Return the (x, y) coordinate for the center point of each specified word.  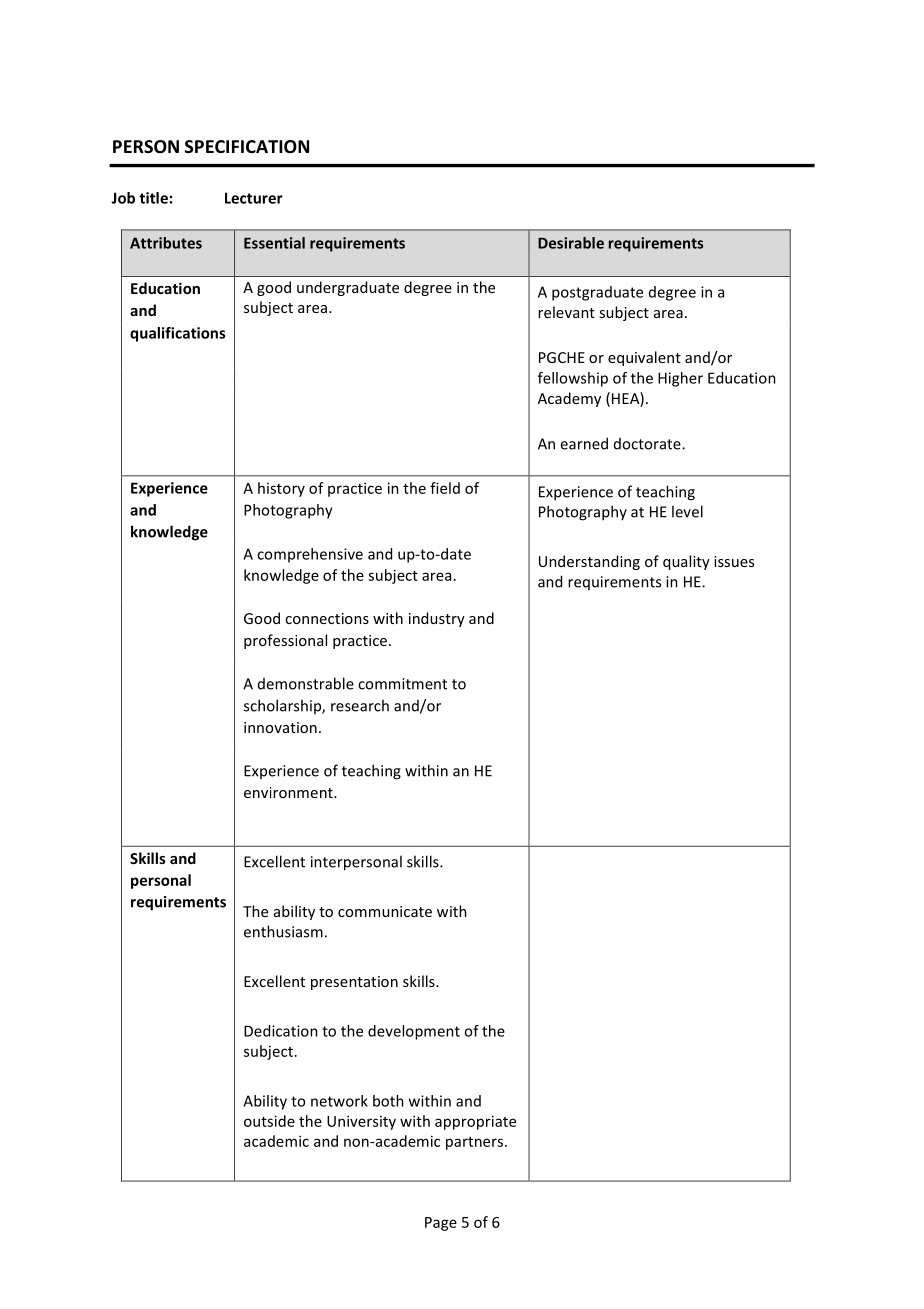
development (414, 1032)
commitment (402, 684)
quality (686, 562)
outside (269, 1121)
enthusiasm (283, 931)
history (281, 489)
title (153, 198)
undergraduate (348, 288)
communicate (385, 911)
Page (441, 1224)
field (445, 488)
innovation (280, 727)
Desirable (571, 243)
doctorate (648, 444)
